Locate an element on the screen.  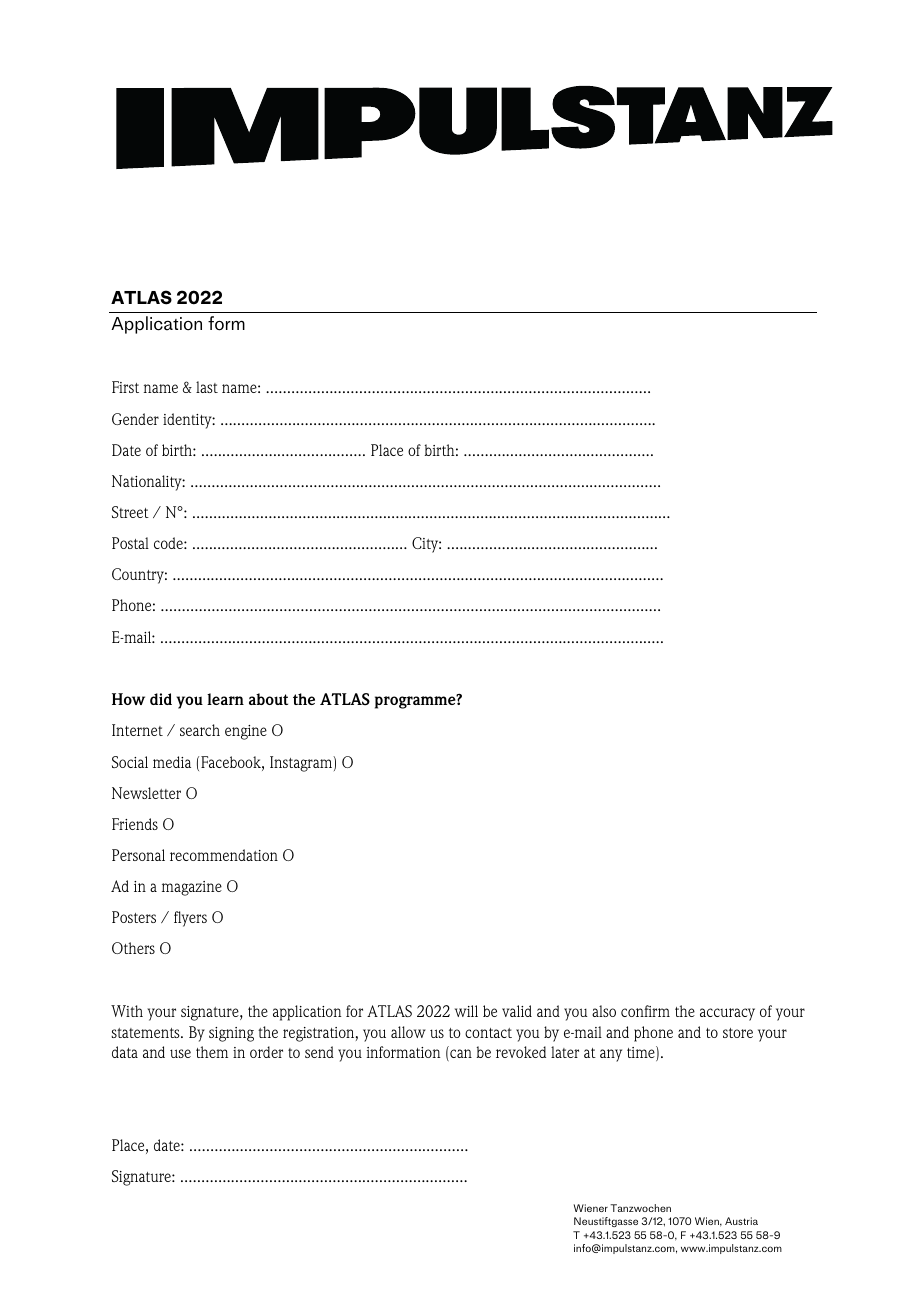
engine is located at coordinates (246, 732).
